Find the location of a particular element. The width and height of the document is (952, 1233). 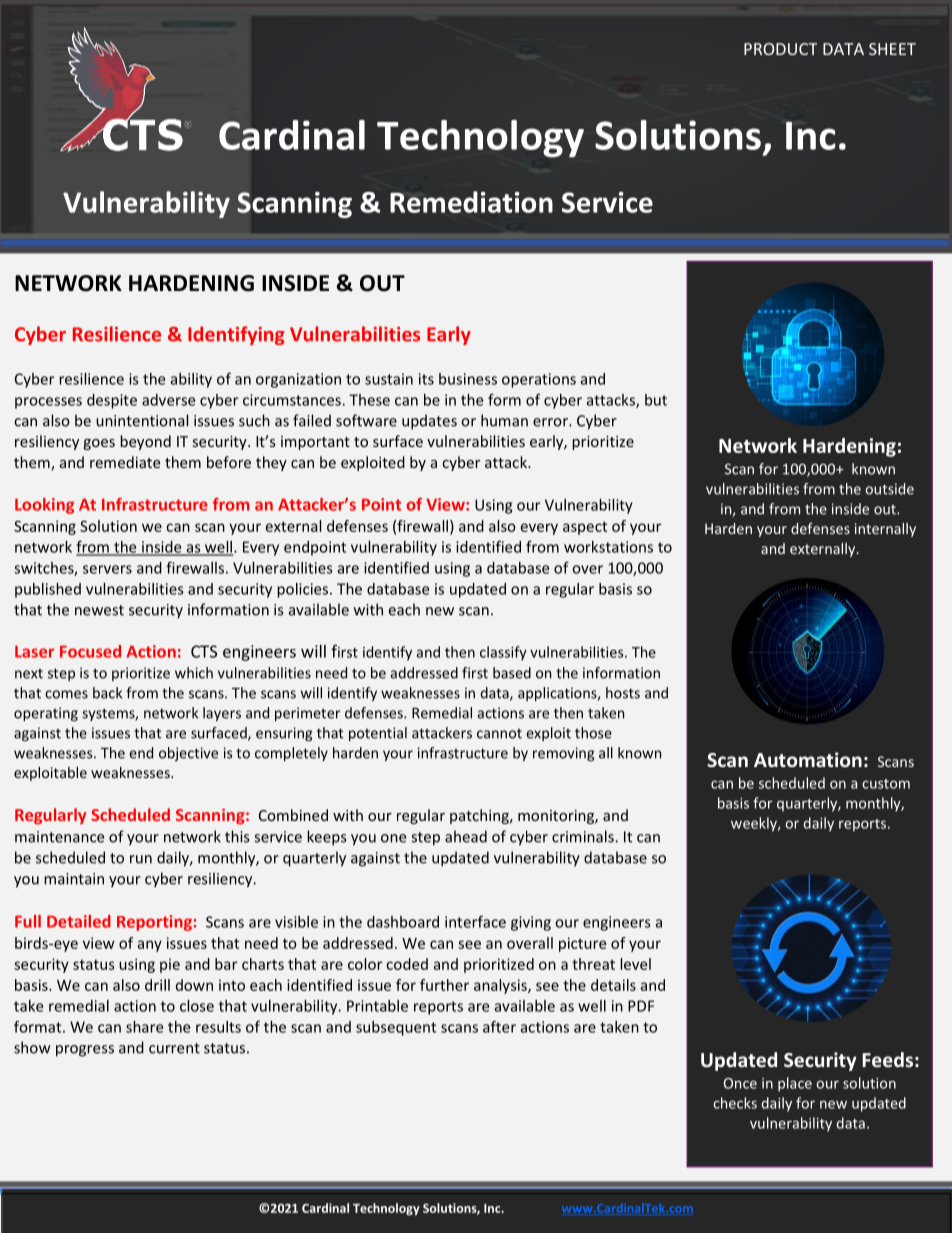

run is located at coordinates (141, 859).
